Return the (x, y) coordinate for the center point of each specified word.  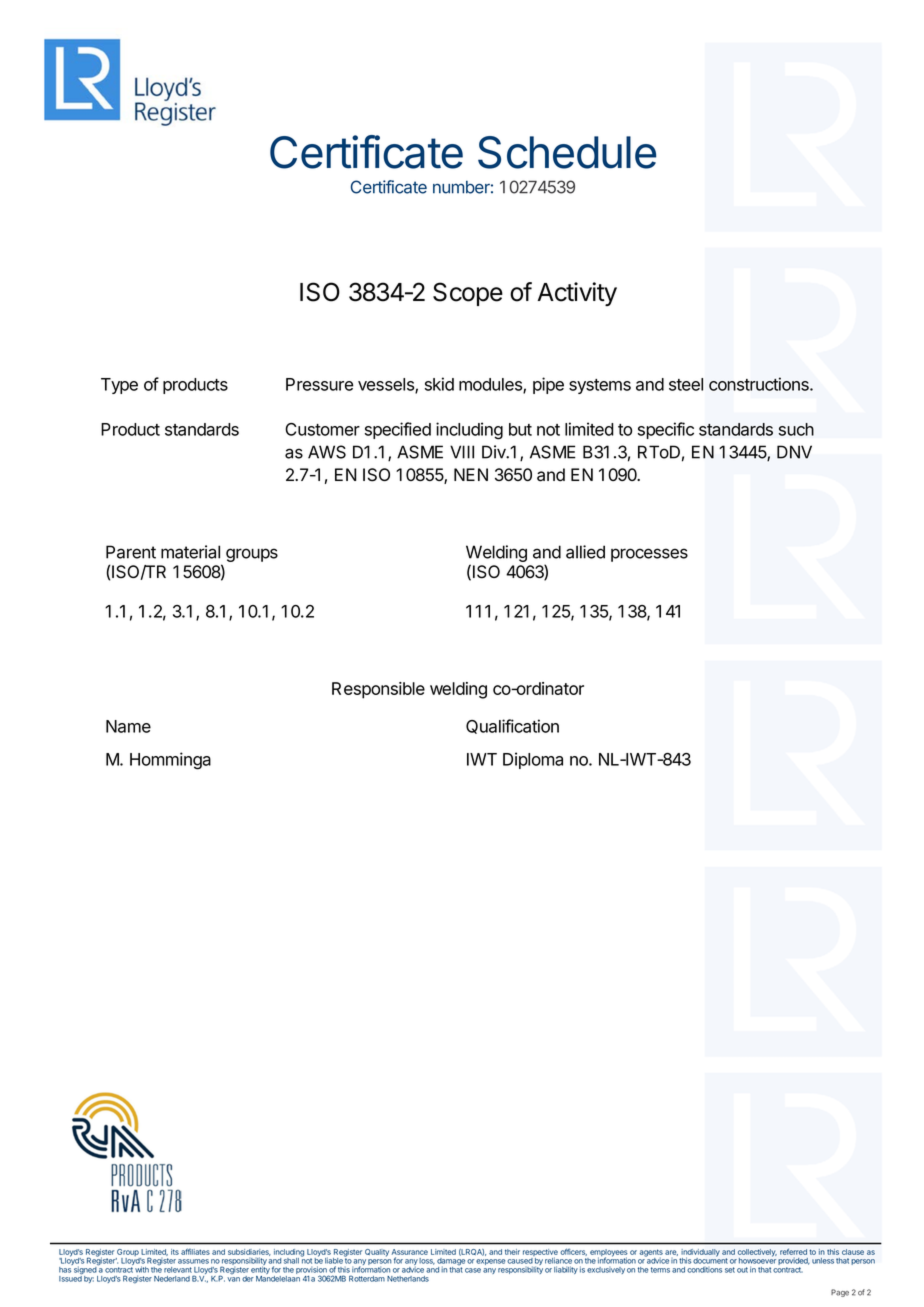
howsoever (757, 1260)
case (473, 1270)
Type (119, 386)
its (175, 1252)
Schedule (567, 152)
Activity (577, 294)
